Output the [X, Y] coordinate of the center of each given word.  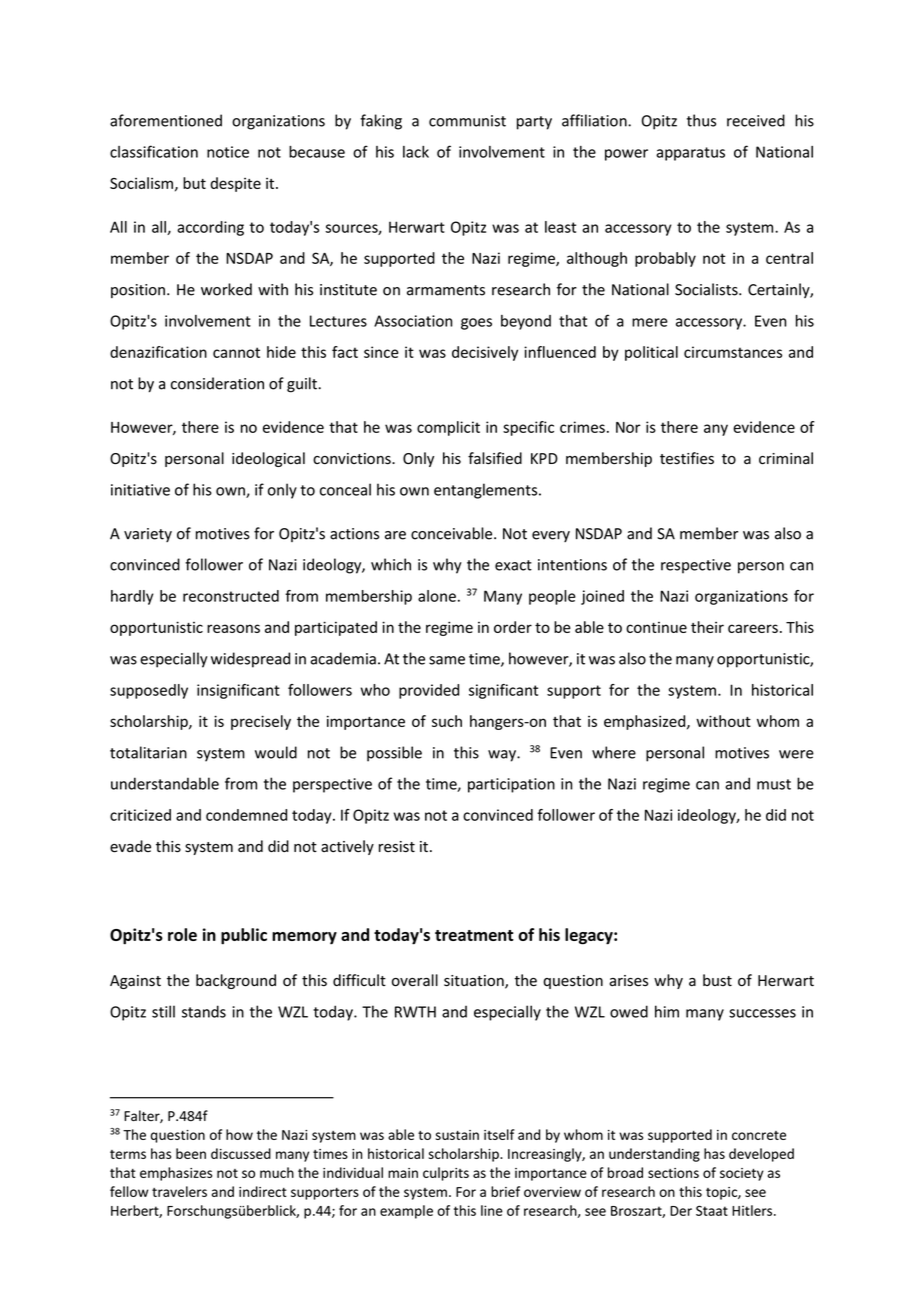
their [707, 627]
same [447, 660]
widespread [250, 660]
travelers [179, 1191]
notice [228, 152]
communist [467, 121]
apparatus [690, 154]
